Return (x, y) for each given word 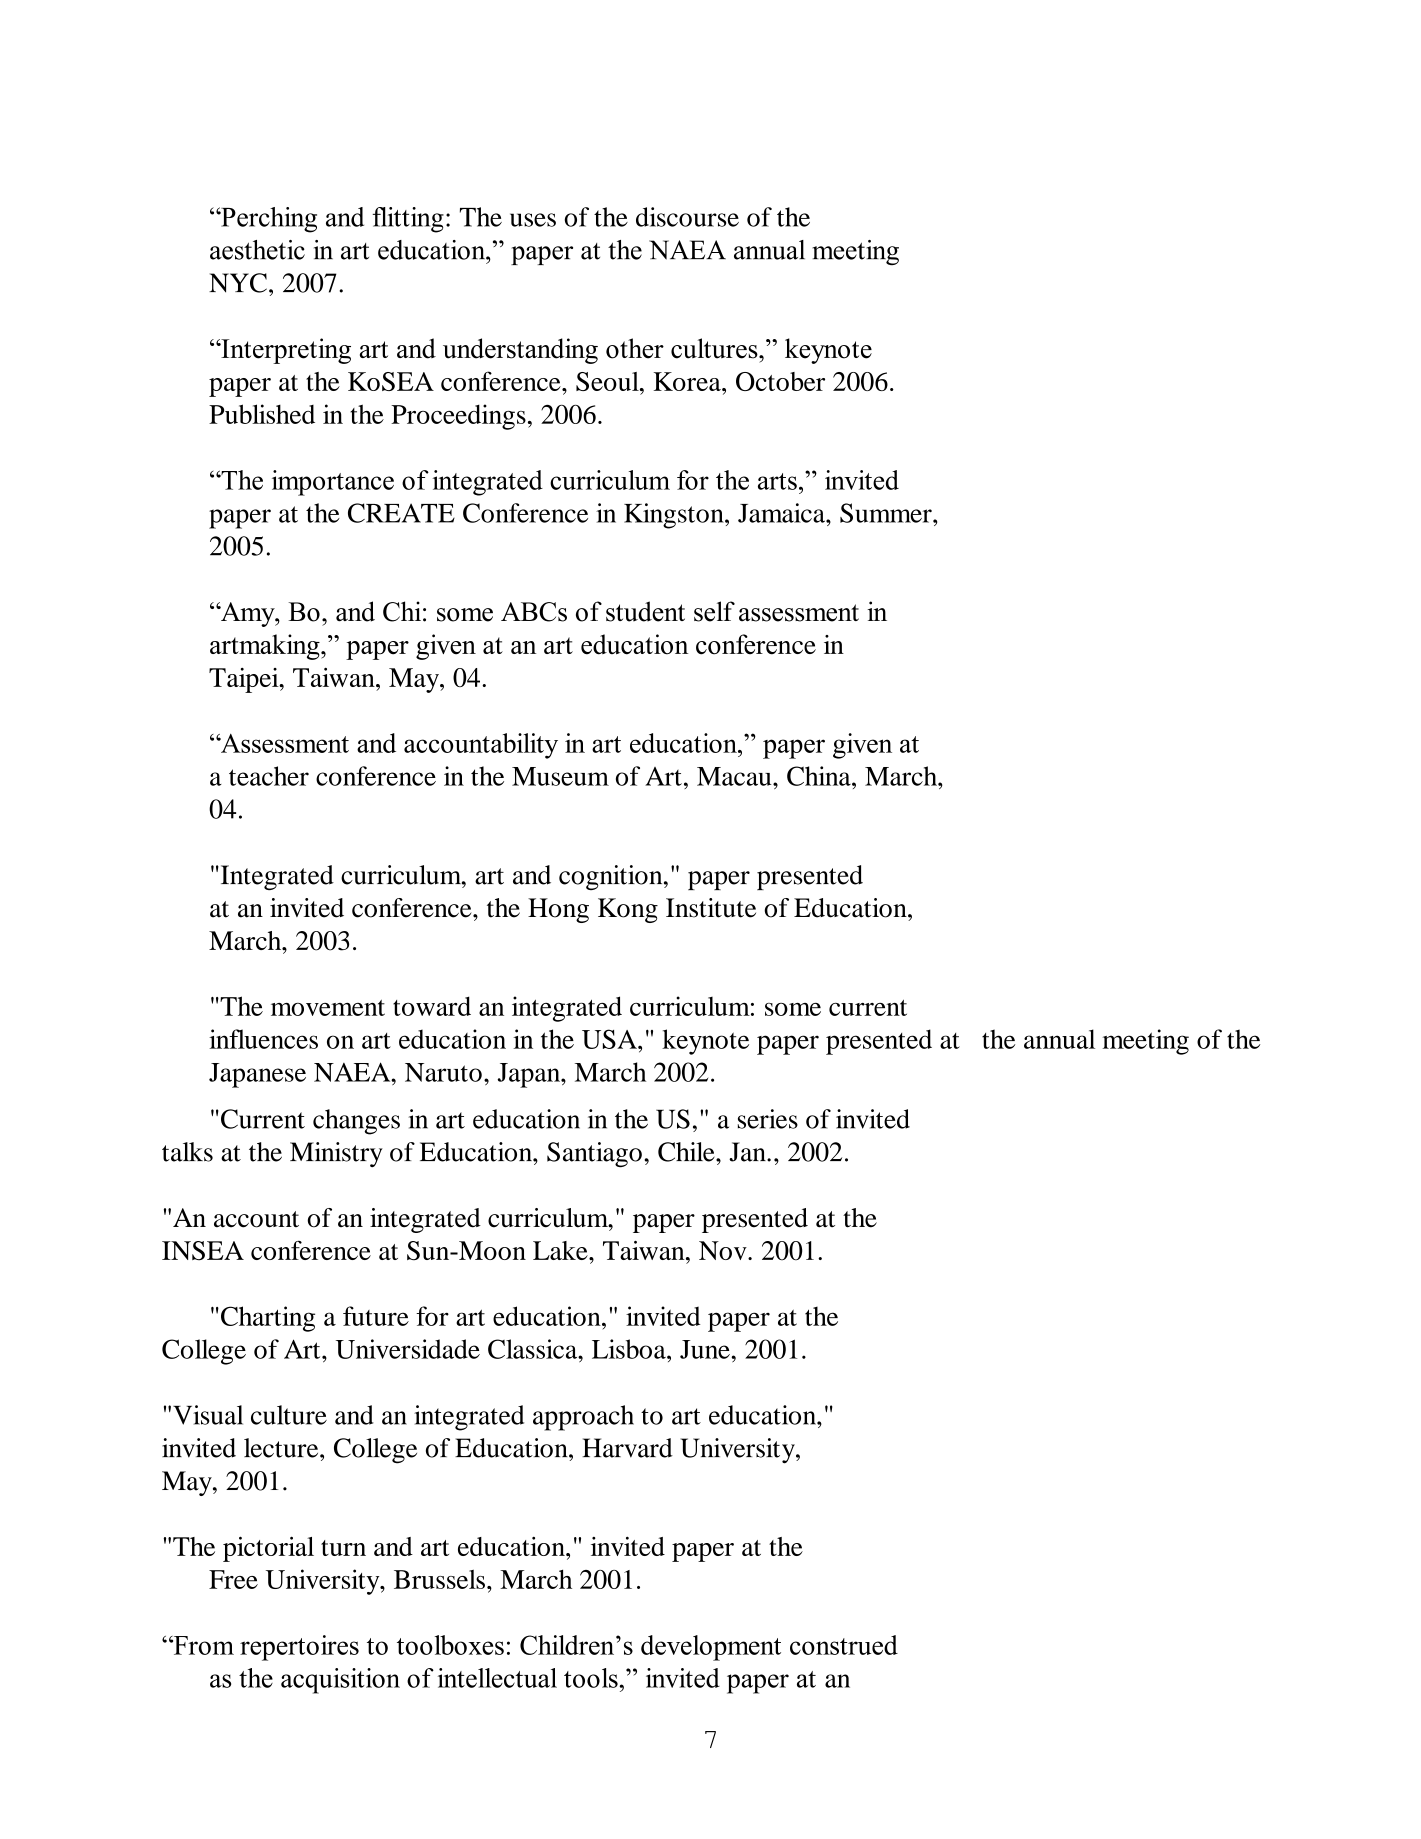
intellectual (497, 1678)
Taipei (245, 680)
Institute (711, 908)
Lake (561, 1250)
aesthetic (257, 250)
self (714, 611)
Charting (268, 1319)
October (780, 381)
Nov (724, 1250)
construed (844, 1645)
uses (533, 220)
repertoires (299, 1648)
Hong (558, 910)
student (645, 611)
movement (328, 1008)
